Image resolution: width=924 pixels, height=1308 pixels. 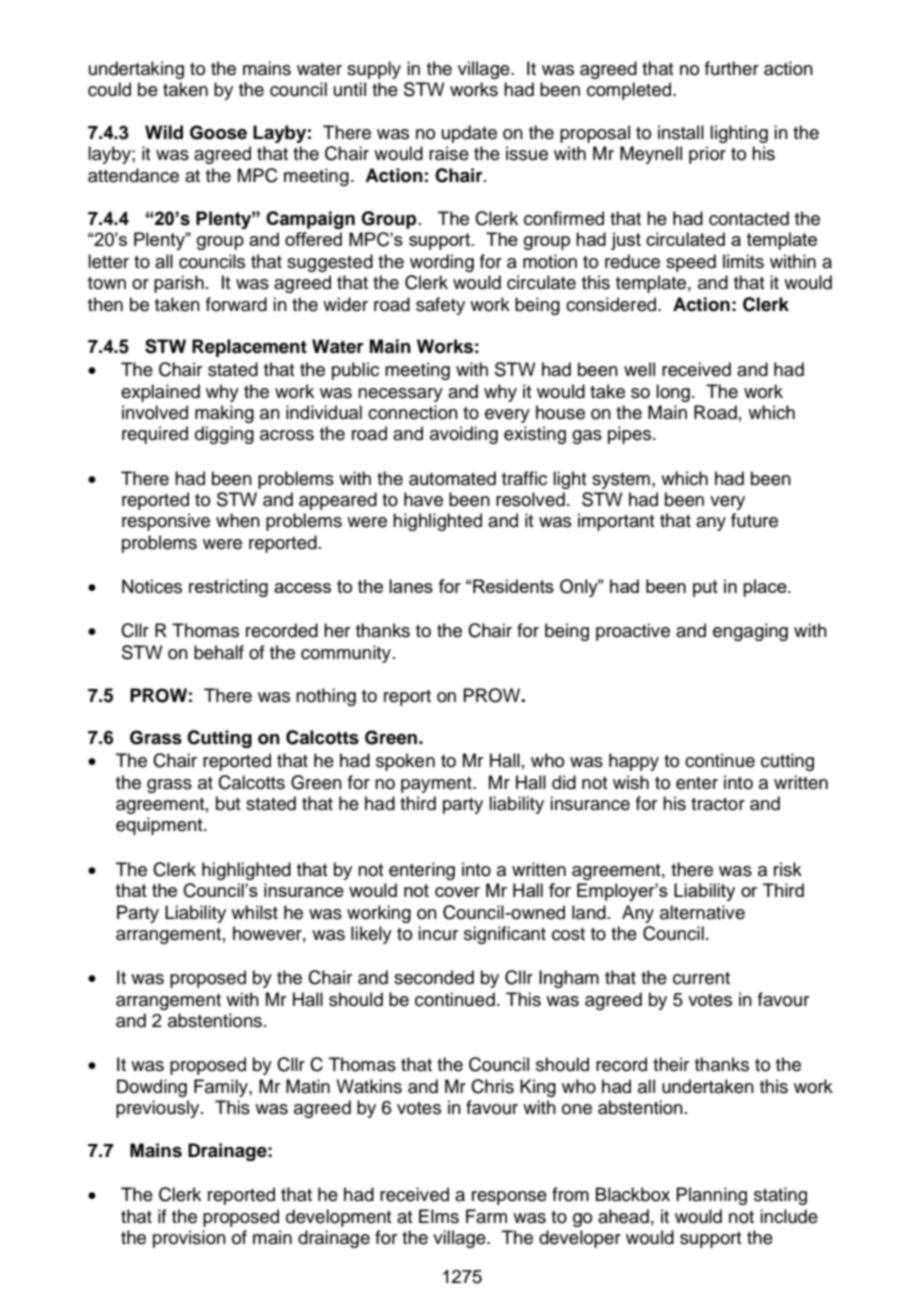 I want to click on update, so click(x=469, y=134).
